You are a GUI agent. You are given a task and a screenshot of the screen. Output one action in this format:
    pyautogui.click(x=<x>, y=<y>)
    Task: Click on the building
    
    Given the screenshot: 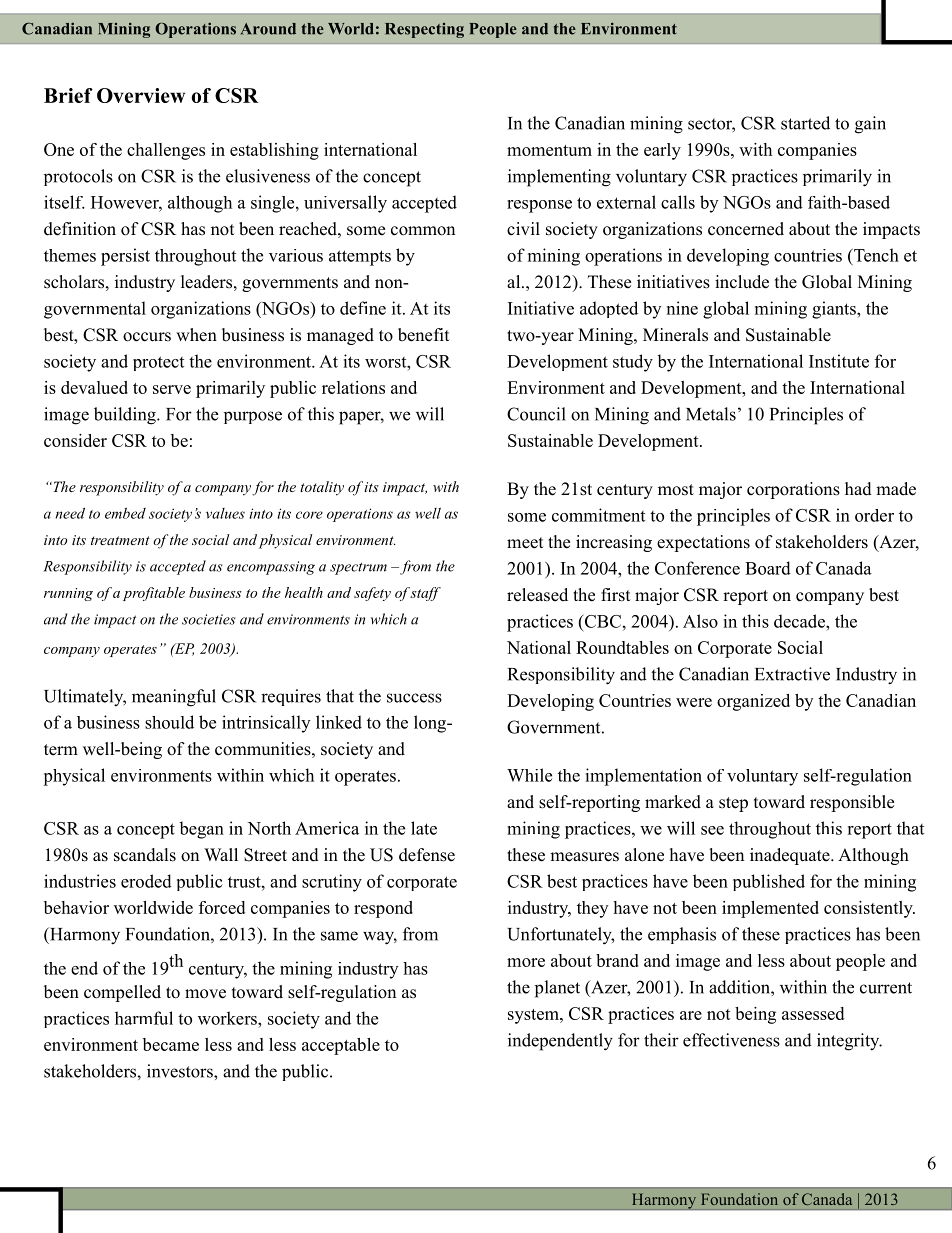 What is the action you would take?
    pyautogui.click(x=126, y=416)
